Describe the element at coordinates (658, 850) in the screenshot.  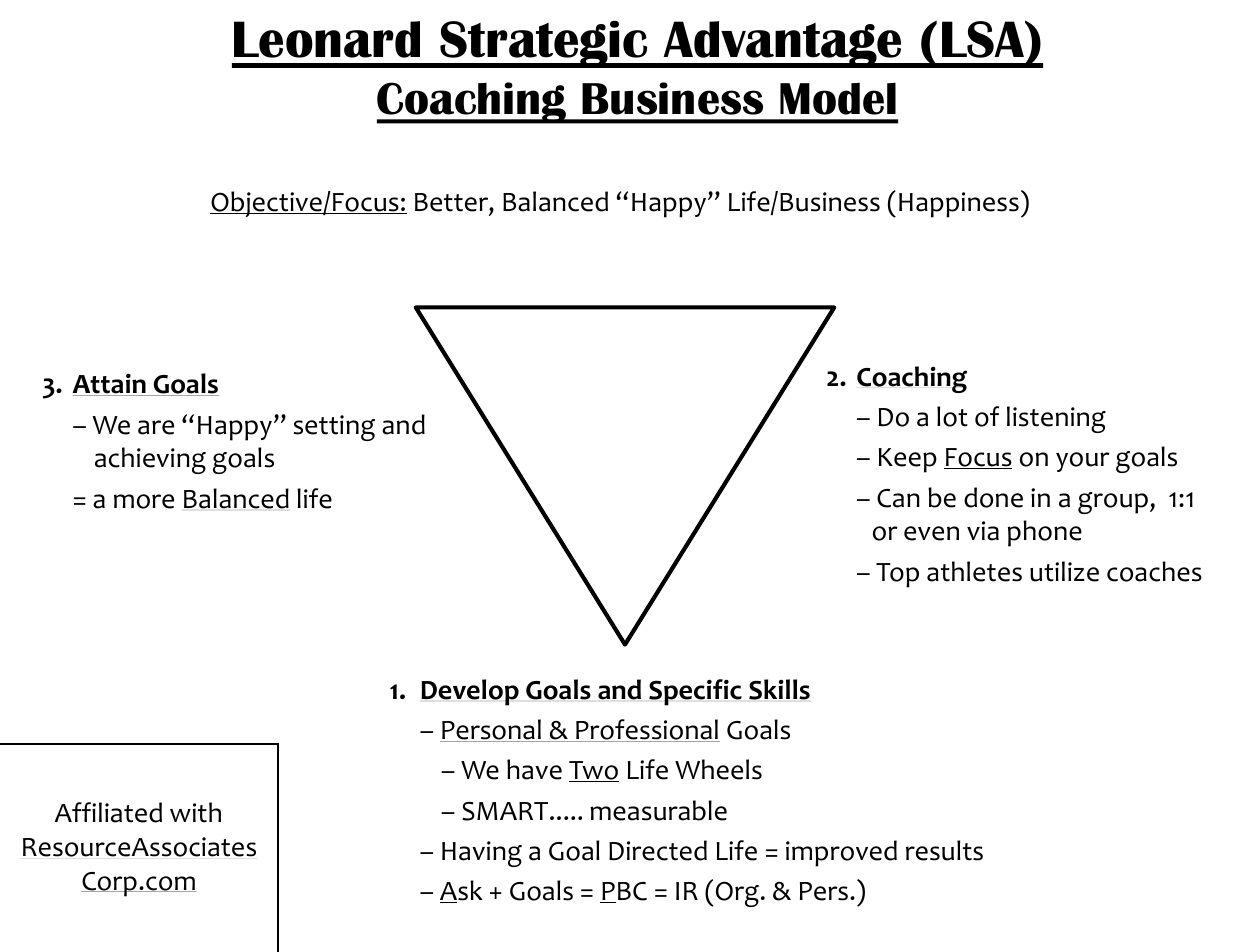
I see `Directed` at that location.
